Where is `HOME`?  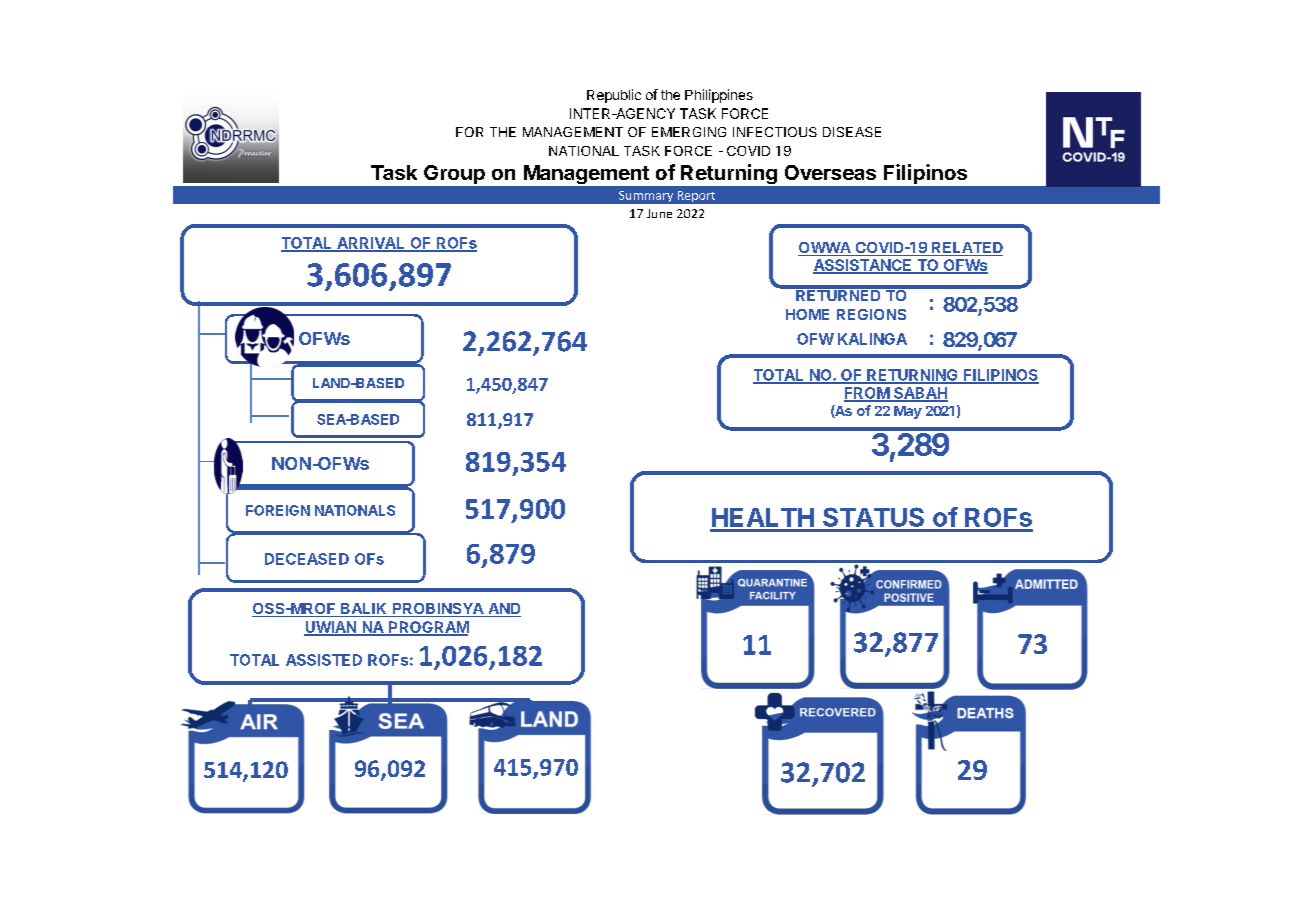 HOME is located at coordinates (807, 314).
